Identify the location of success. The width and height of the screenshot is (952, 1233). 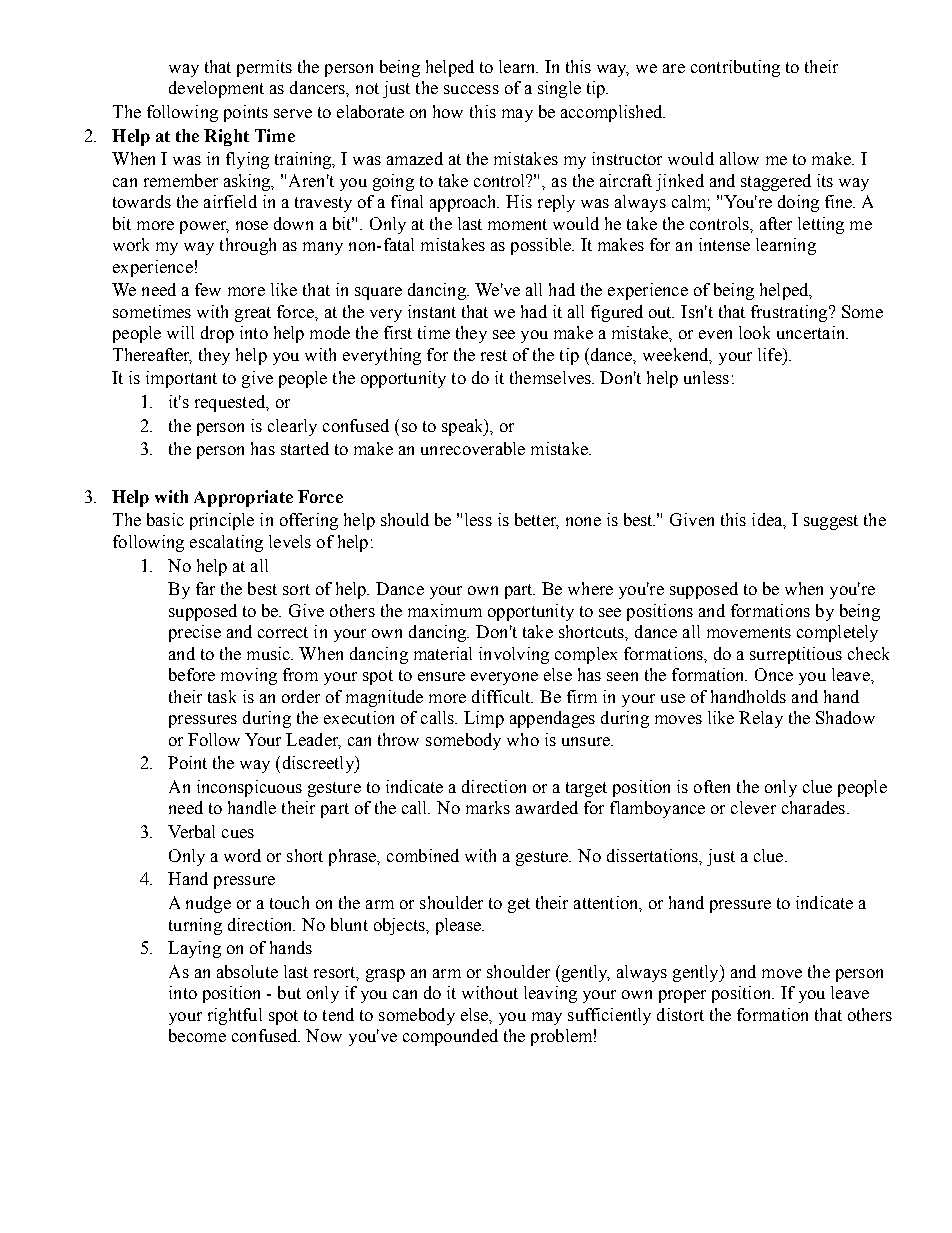
(471, 89).
